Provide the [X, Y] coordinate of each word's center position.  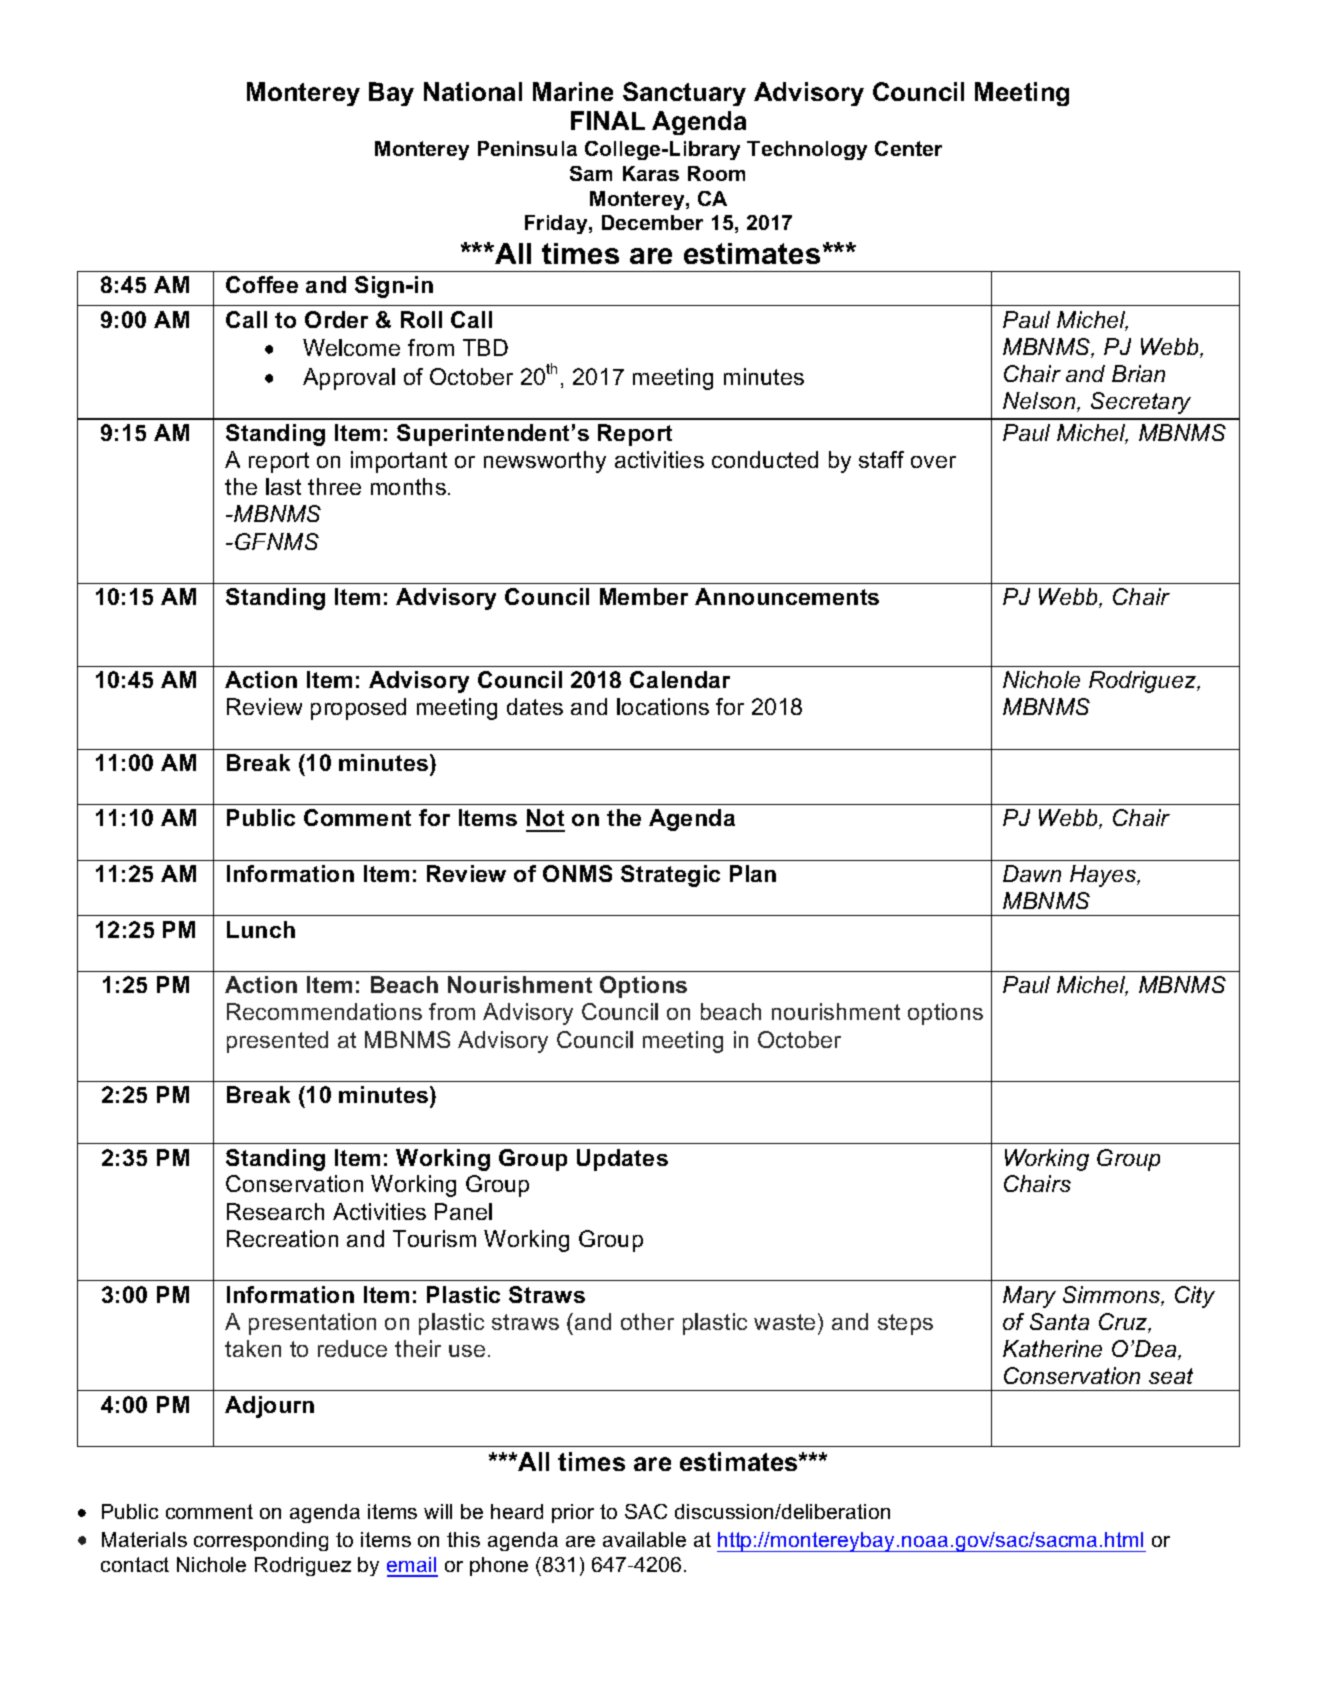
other [647, 1321]
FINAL [608, 120]
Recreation [282, 1238]
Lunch [261, 929]
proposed [358, 709]
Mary [1029, 1297]
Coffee [262, 284]
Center [908, 148]
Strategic [670, 876]
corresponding [261, 1541]
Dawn [1032, 873]
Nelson [1040, 402]
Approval [349, 379]
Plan [753, 873]
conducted [765, 459]
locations [663, 706]
